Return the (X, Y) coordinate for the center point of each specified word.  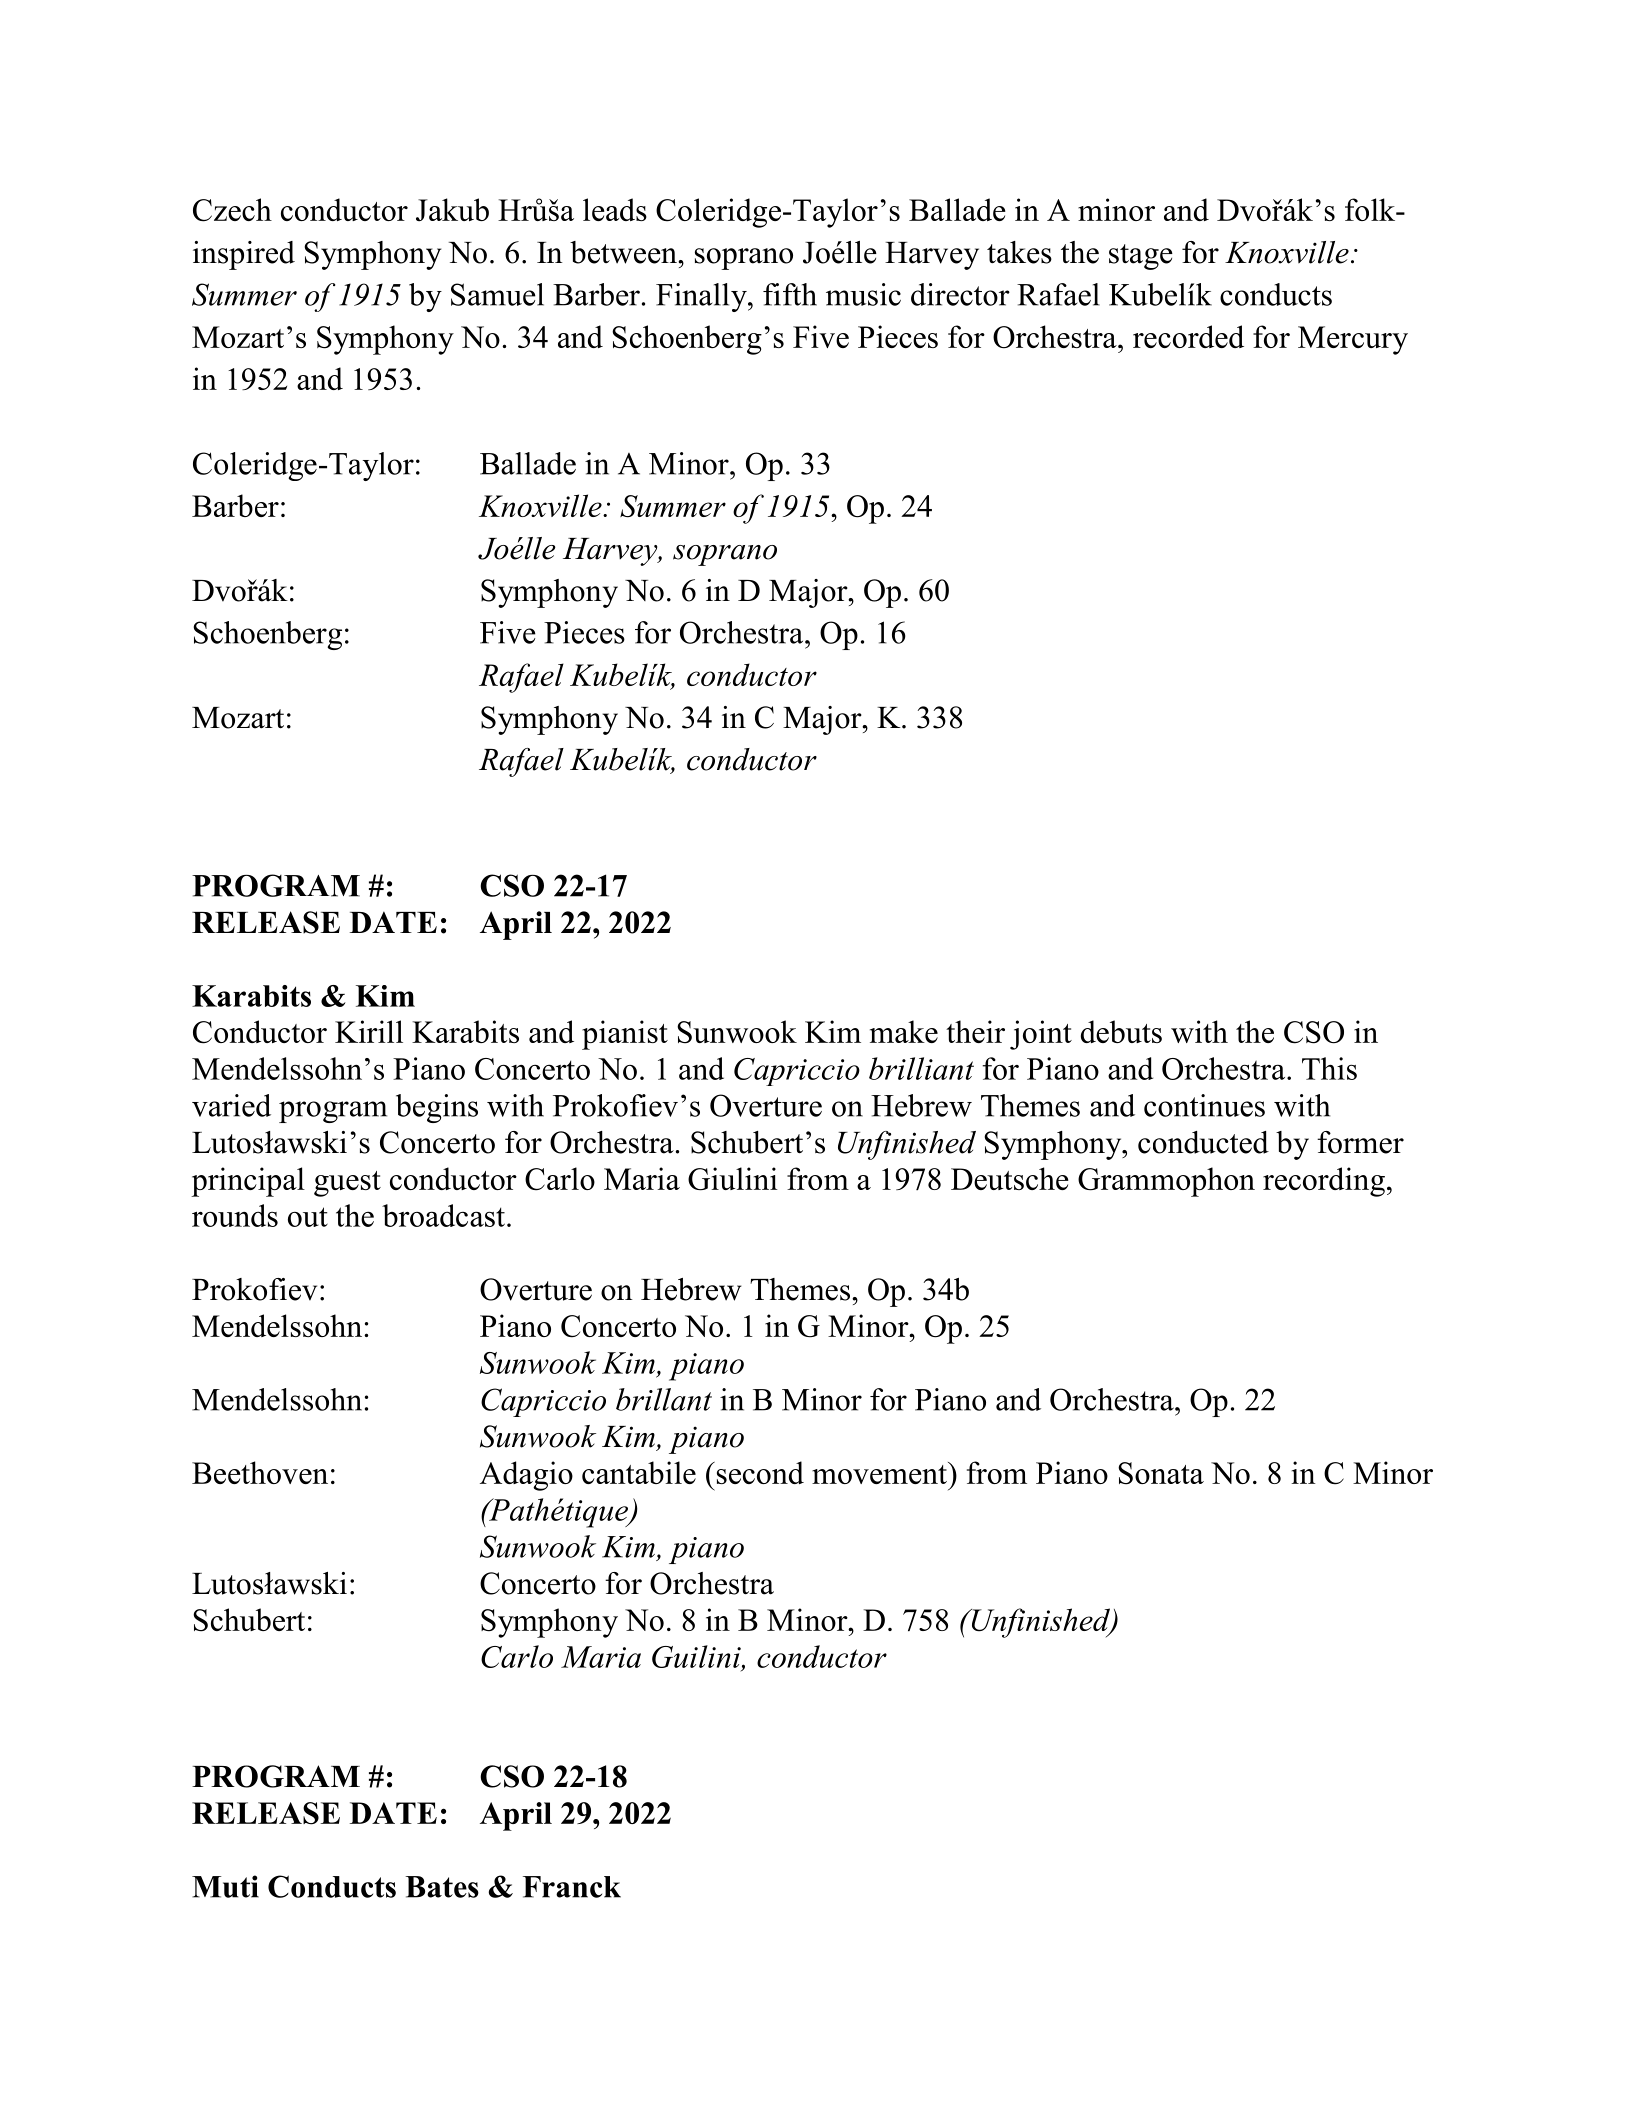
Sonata (1161, 1473)
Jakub (452, 210)
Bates (442, 1887)
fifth (790, 294)
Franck (572, 1887)
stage (1141, 257)
